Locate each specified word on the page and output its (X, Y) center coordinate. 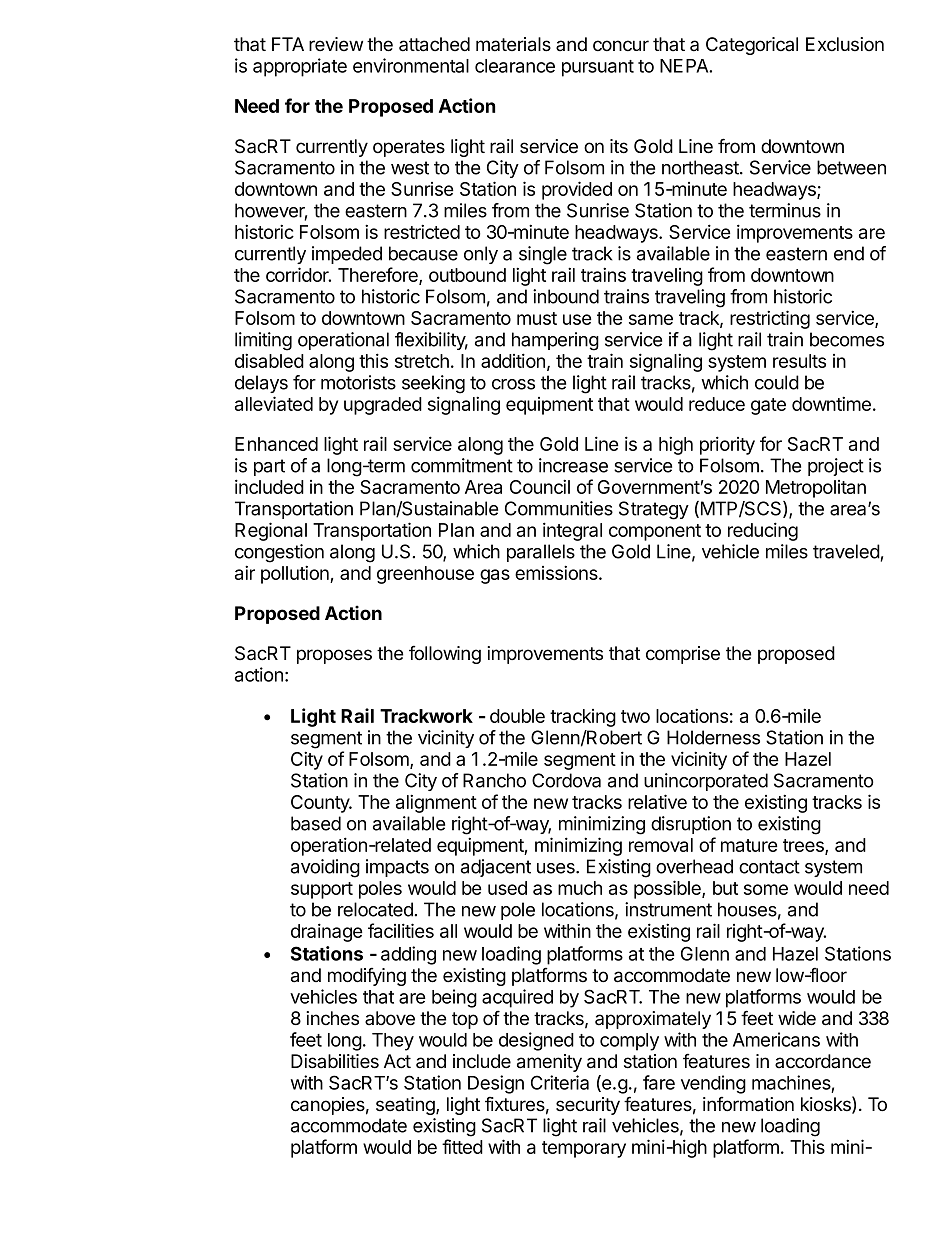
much (580, 888)
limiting (263, 341)
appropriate (300, 67)
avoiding (325, 868)
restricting (770, 319)
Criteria (560, 1082)
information (748, 1104)
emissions (557, 572)
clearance (515, 66)
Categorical (752, 46)
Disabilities (335, 1061)
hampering (555, 341)
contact (769, 867)
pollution (296, 574)
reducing (763, 531)
